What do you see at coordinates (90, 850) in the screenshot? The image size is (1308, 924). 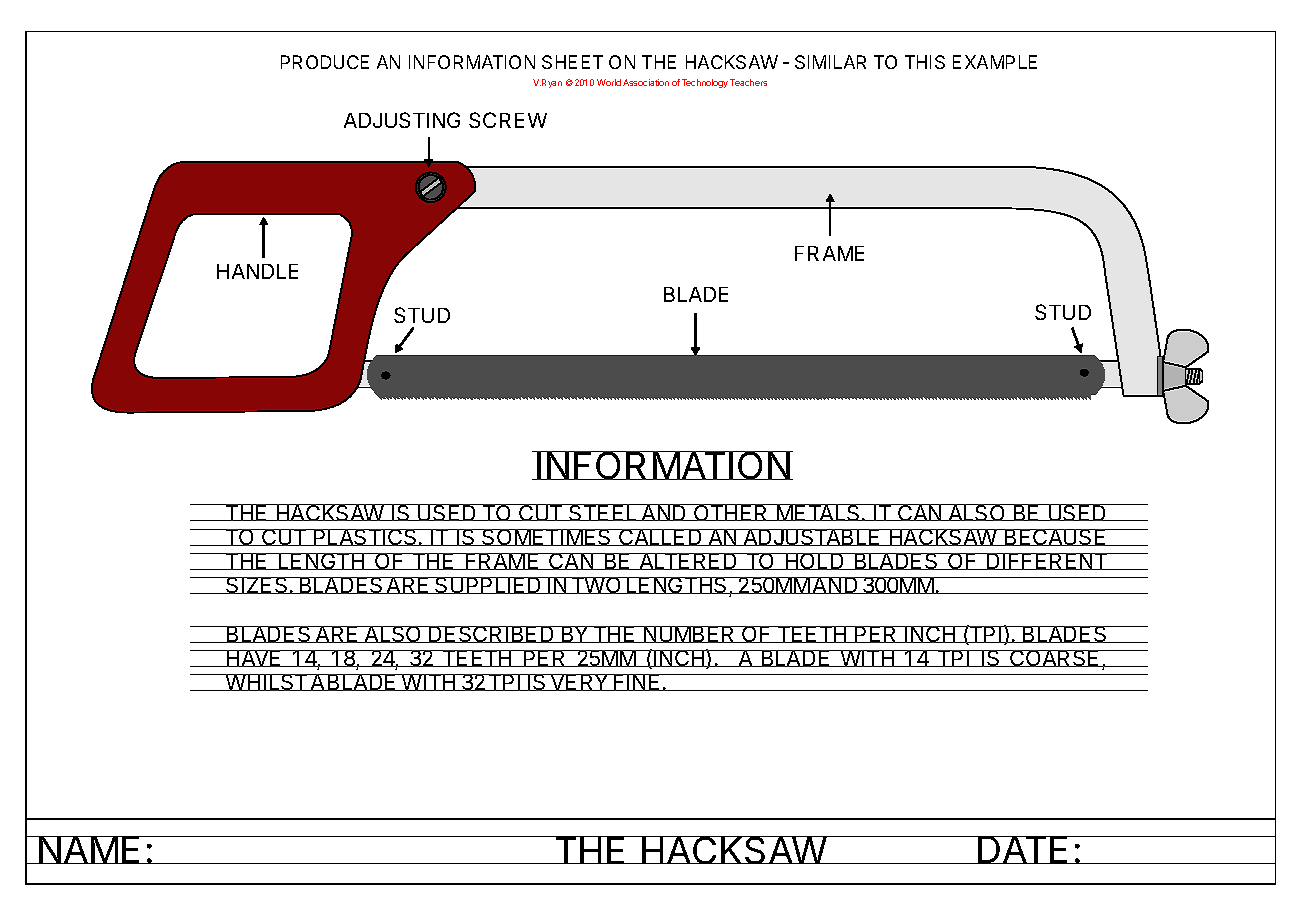 I see `NAME` at bounding box center [90, 850].
